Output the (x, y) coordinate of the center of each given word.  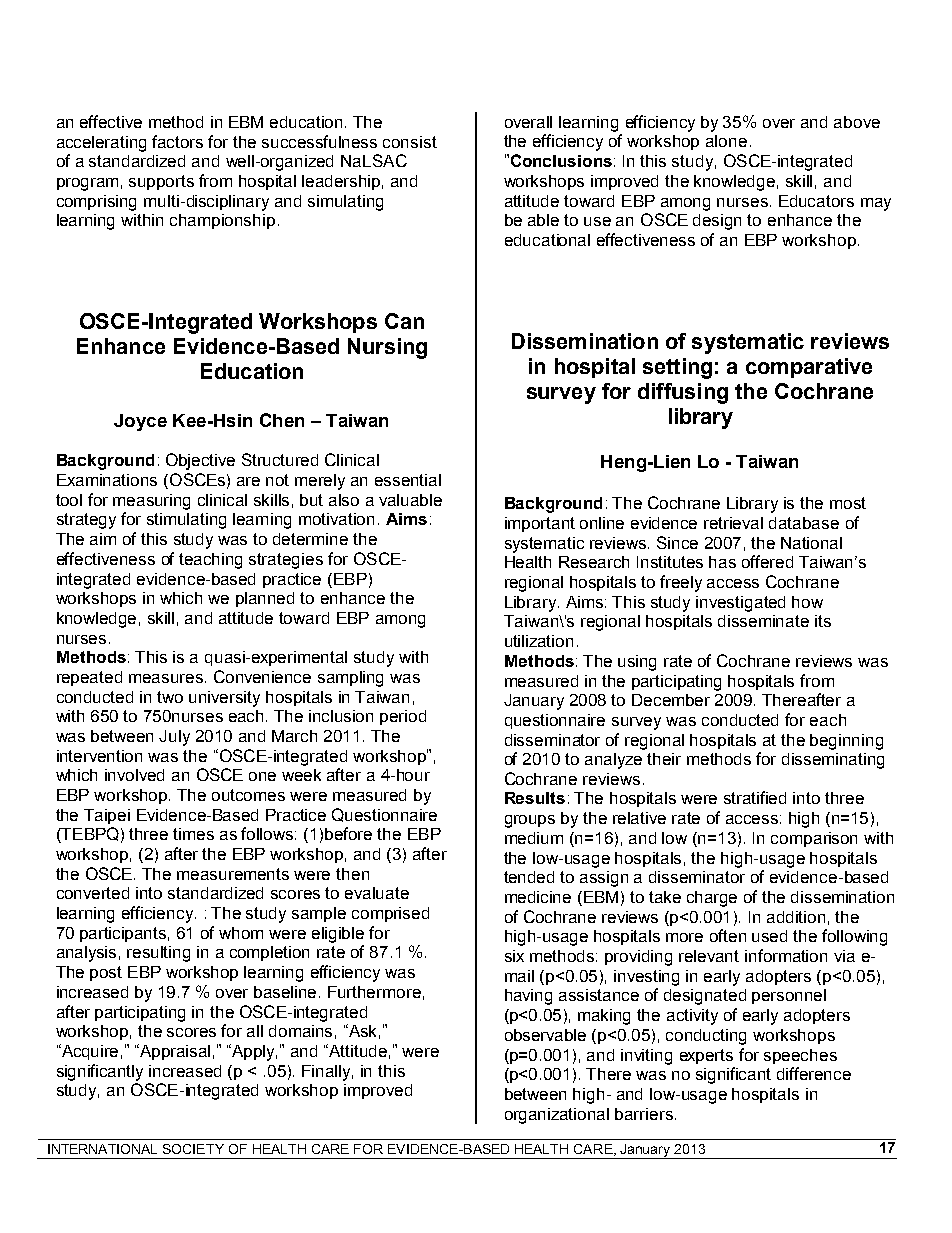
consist (410, 142)
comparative (809, 368)
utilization (539, 641)
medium (534, 838)
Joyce (140, 422)
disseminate (763, 621)
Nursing (387, 348)
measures (166, 678)
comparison (814, 839)
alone (726, 141)
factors (177, 141)
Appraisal (174, 1052)
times (193, 834)
